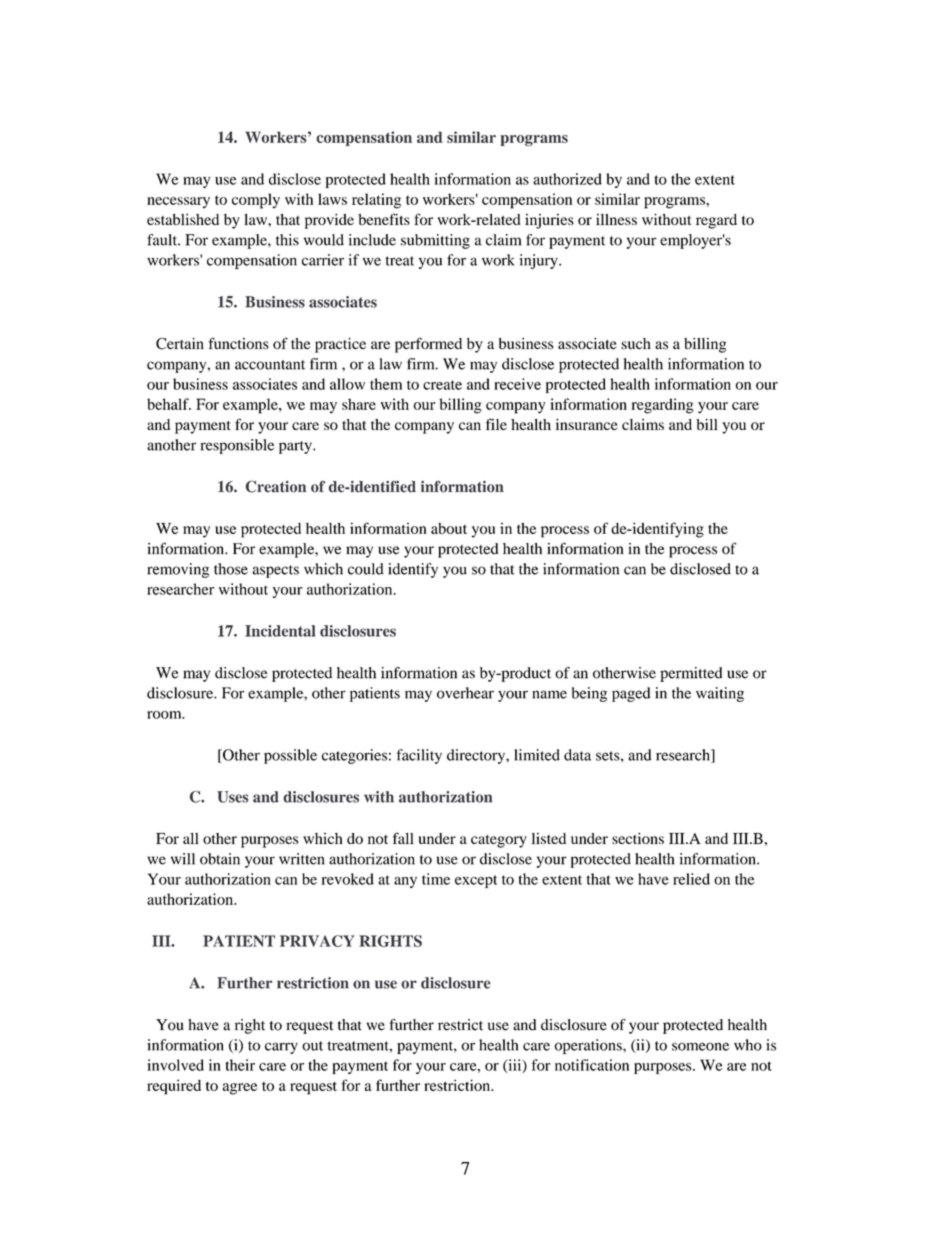 The width and height of the screenshot is (952, 1233). Describe the element at coordinates (636, 344) in the screenshot. I see `such` at that location.
